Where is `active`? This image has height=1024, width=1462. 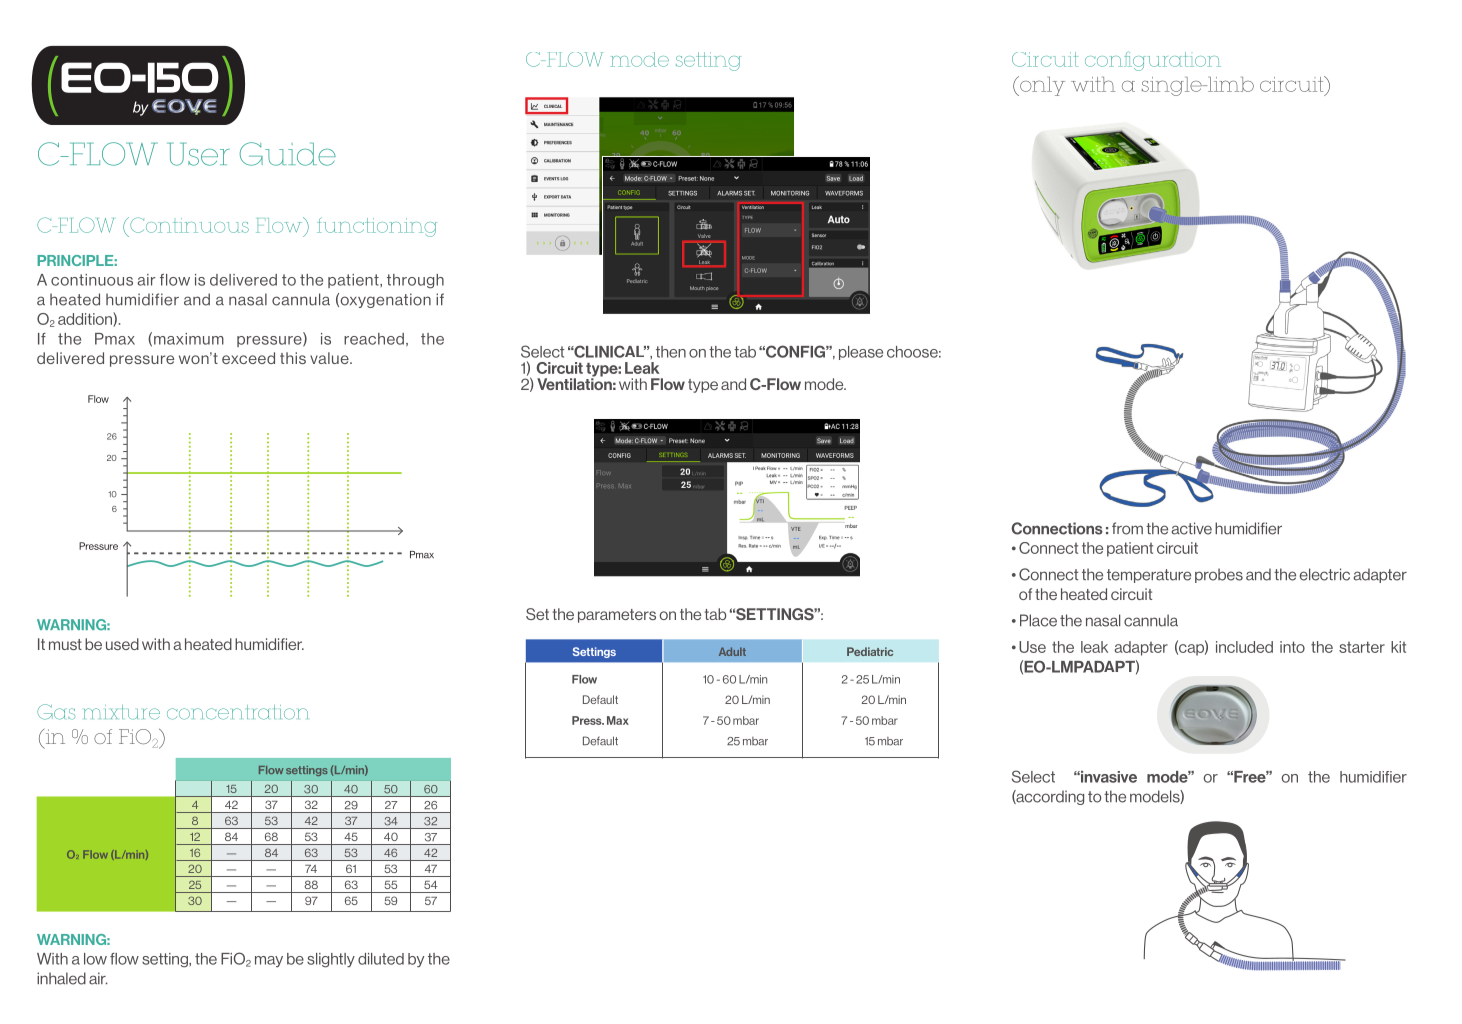
active is located at coordinates (1192, 528).
